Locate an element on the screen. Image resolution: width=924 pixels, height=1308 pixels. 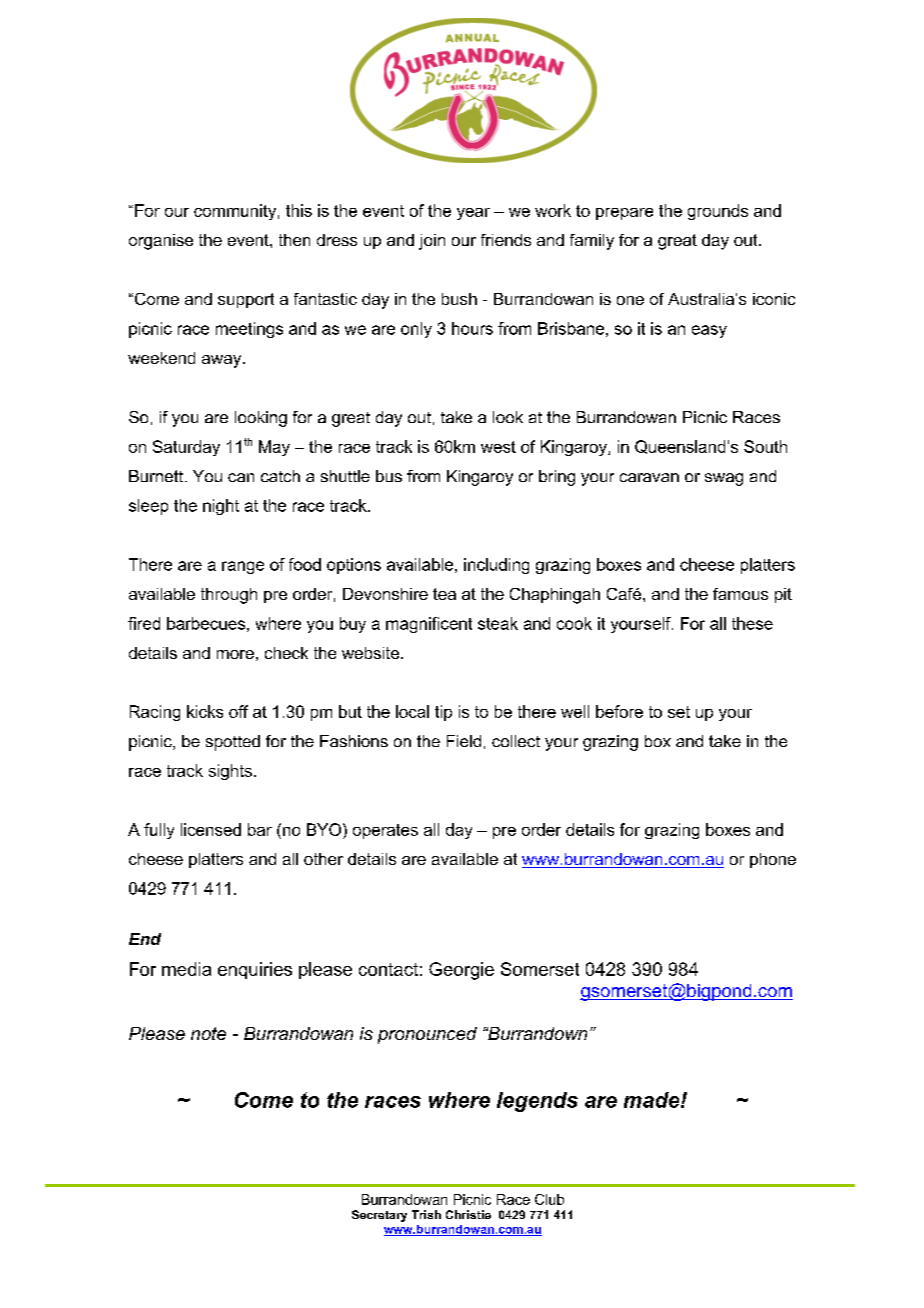
kicks is located at coordinates (205, 711).
